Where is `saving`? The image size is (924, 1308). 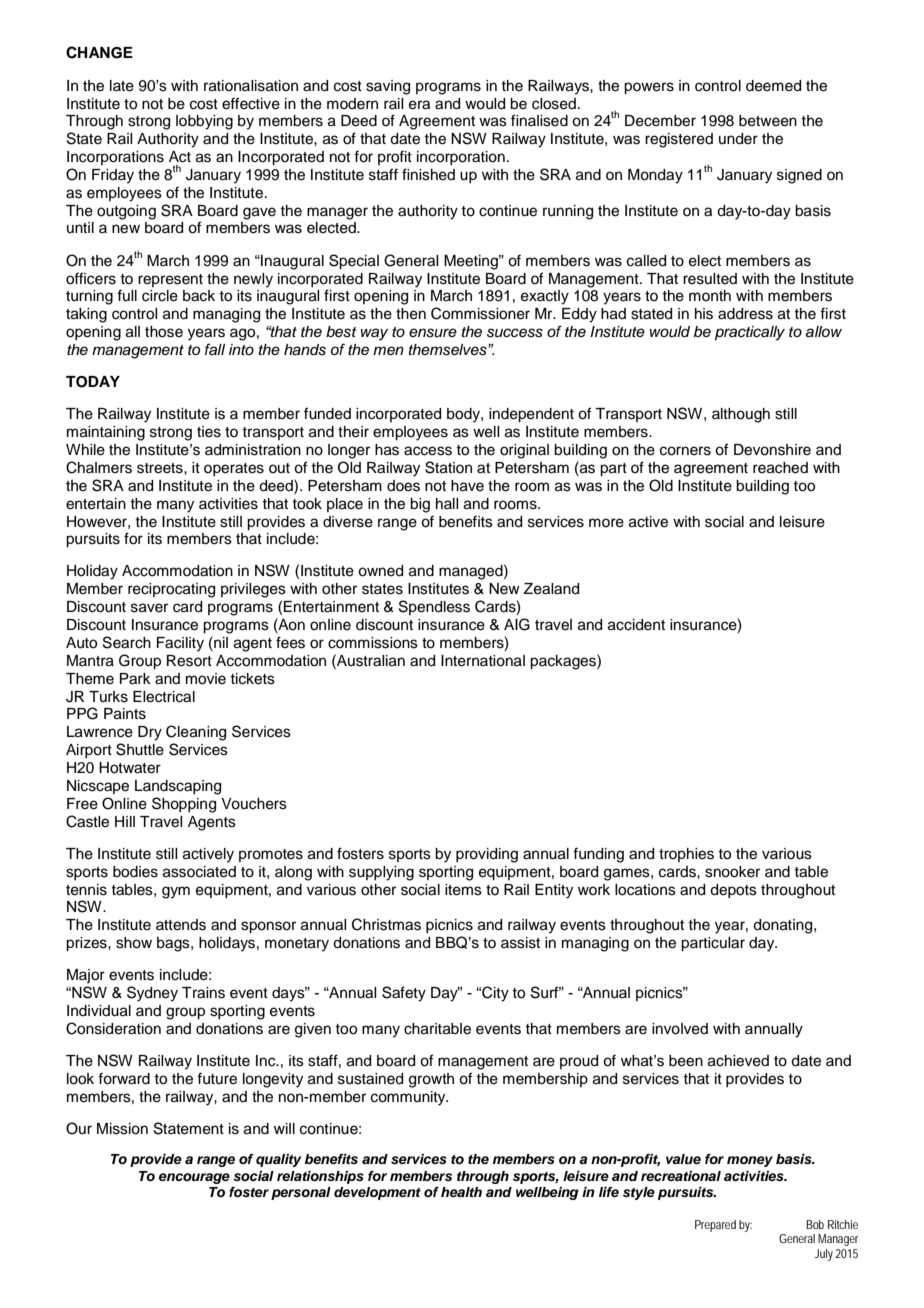 saving is located at coordinates (388, 87).
